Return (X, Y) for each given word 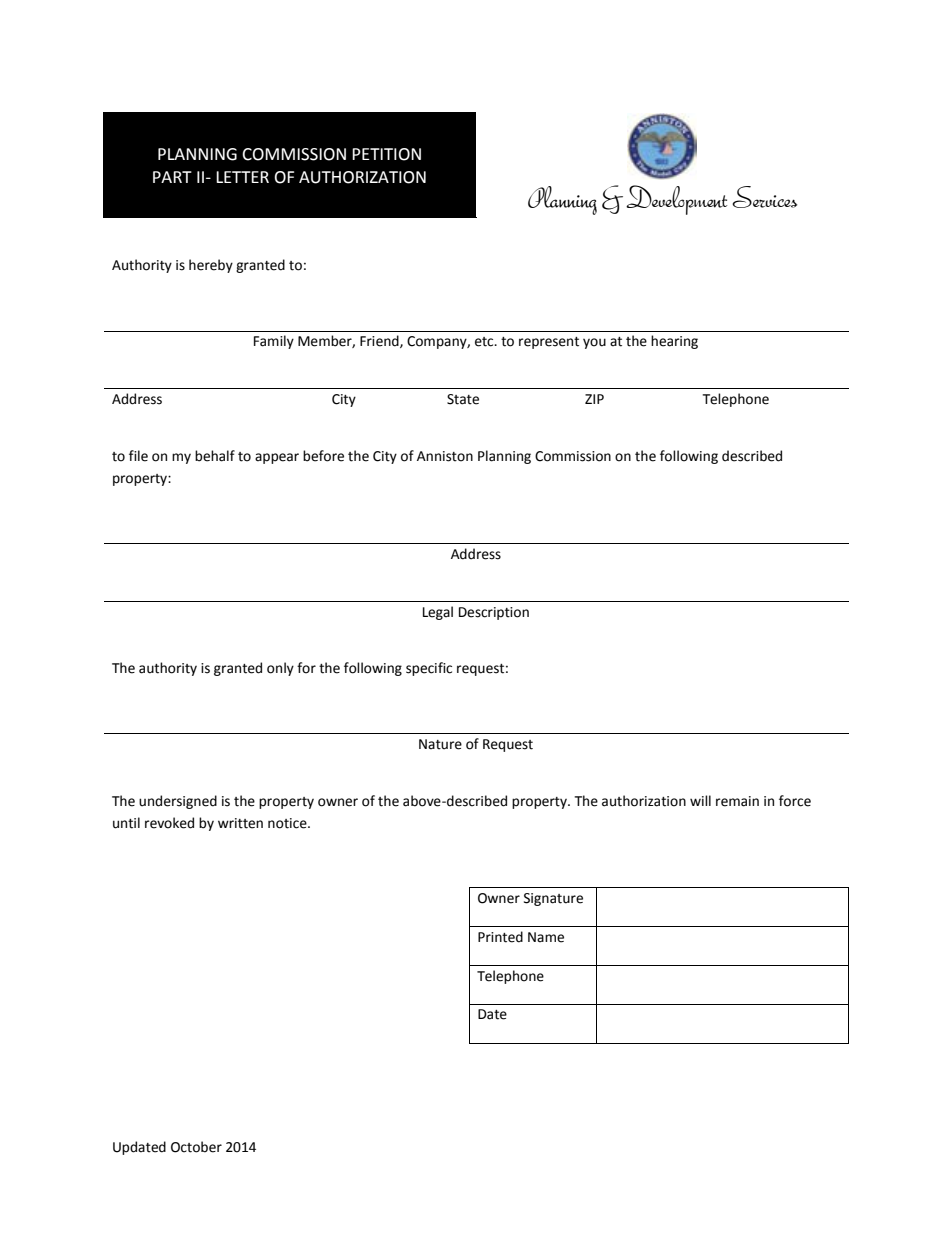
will (700, 800)
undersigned (178, 802)
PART (172, 177)
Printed (500, 937)
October (196, 1147)
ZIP (594, 399)
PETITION (386, 154)
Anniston (445, 456)
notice (288, 823)
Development (676, 200)
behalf (215, 456)
